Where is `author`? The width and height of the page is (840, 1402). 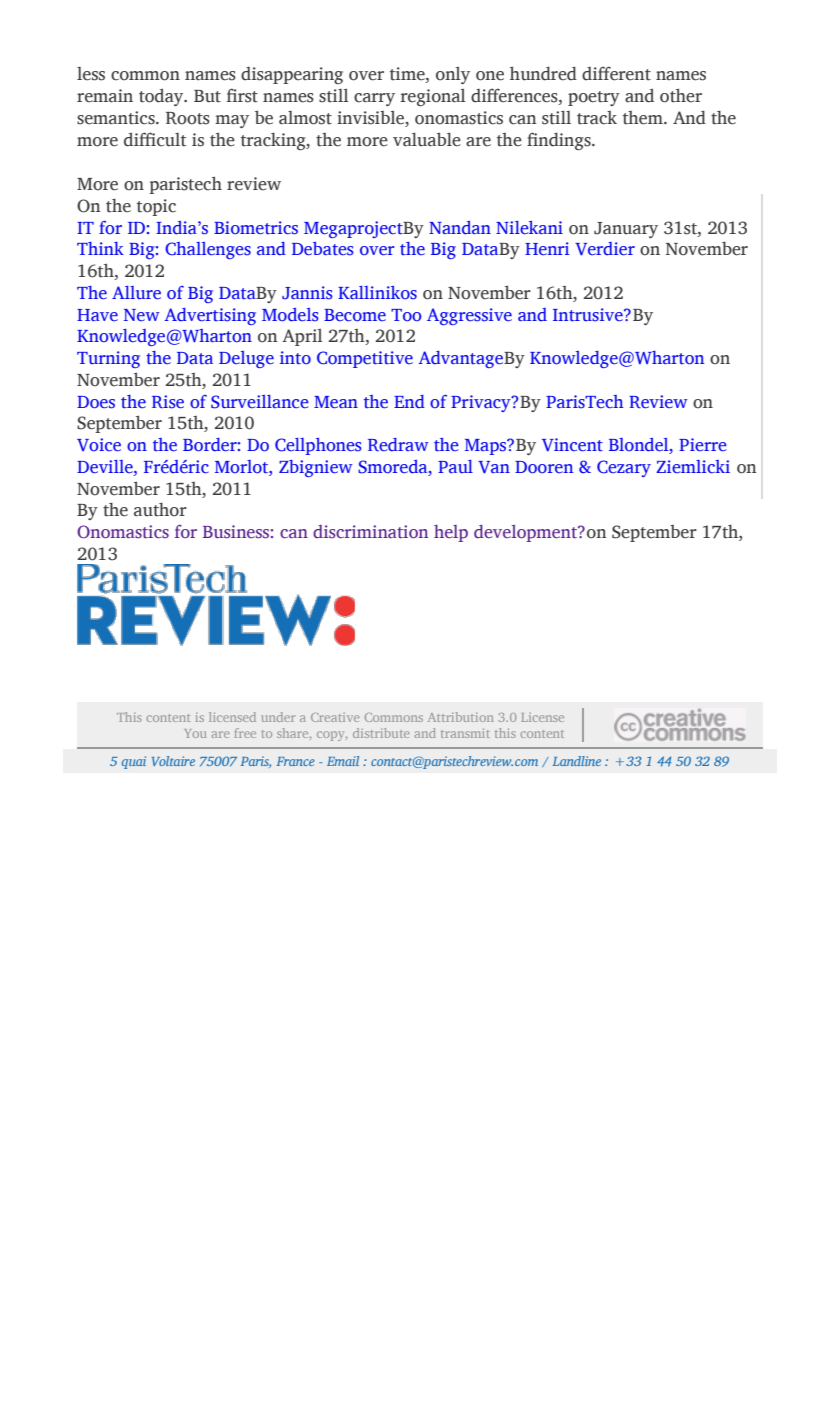
author is located at coordinates (160, 509).
